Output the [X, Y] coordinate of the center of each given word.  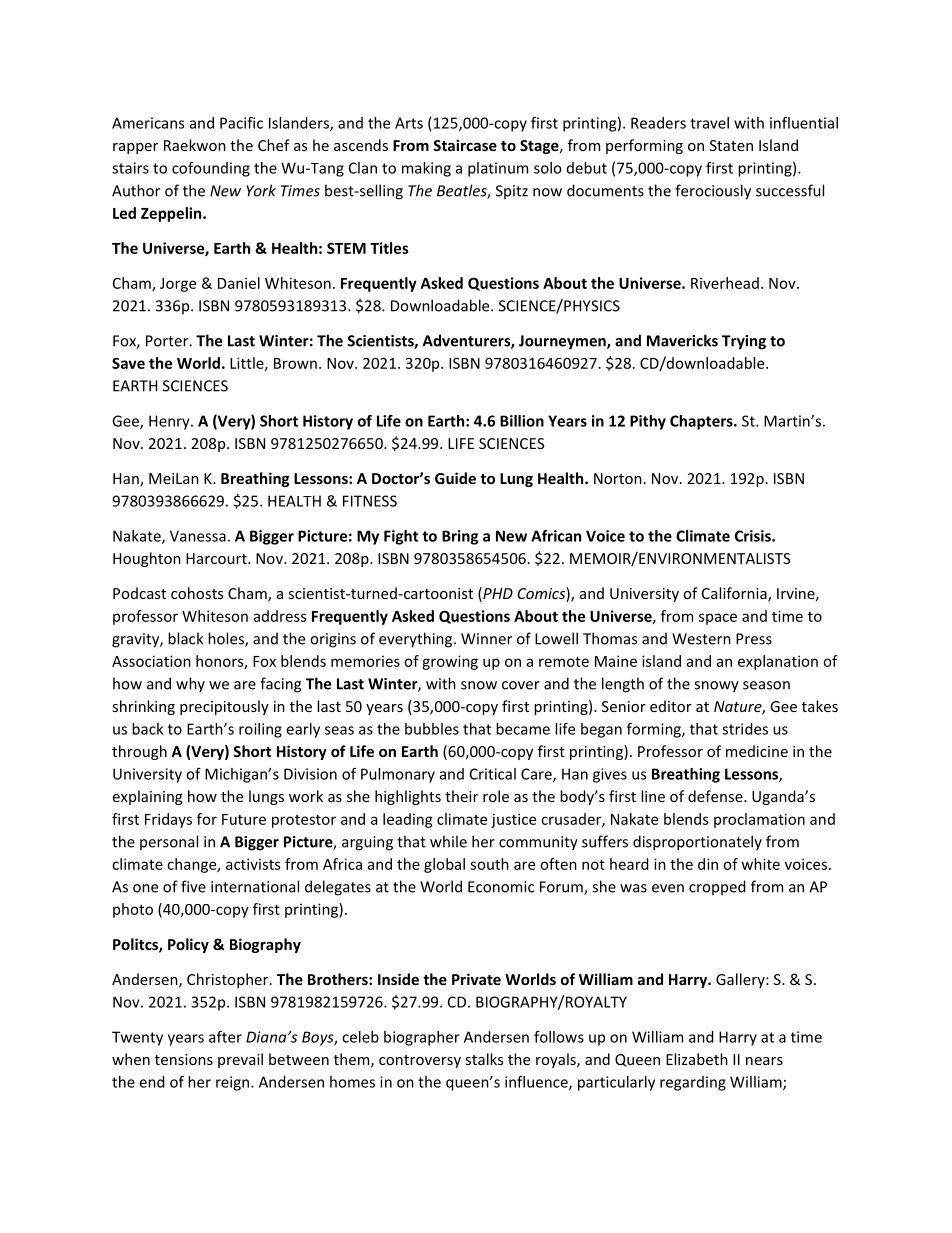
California [735, 594]
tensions [184, 1059]
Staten [731, 145]
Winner [486, 639]
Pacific [241, 123]
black [185, 638]
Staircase [465, 145]
